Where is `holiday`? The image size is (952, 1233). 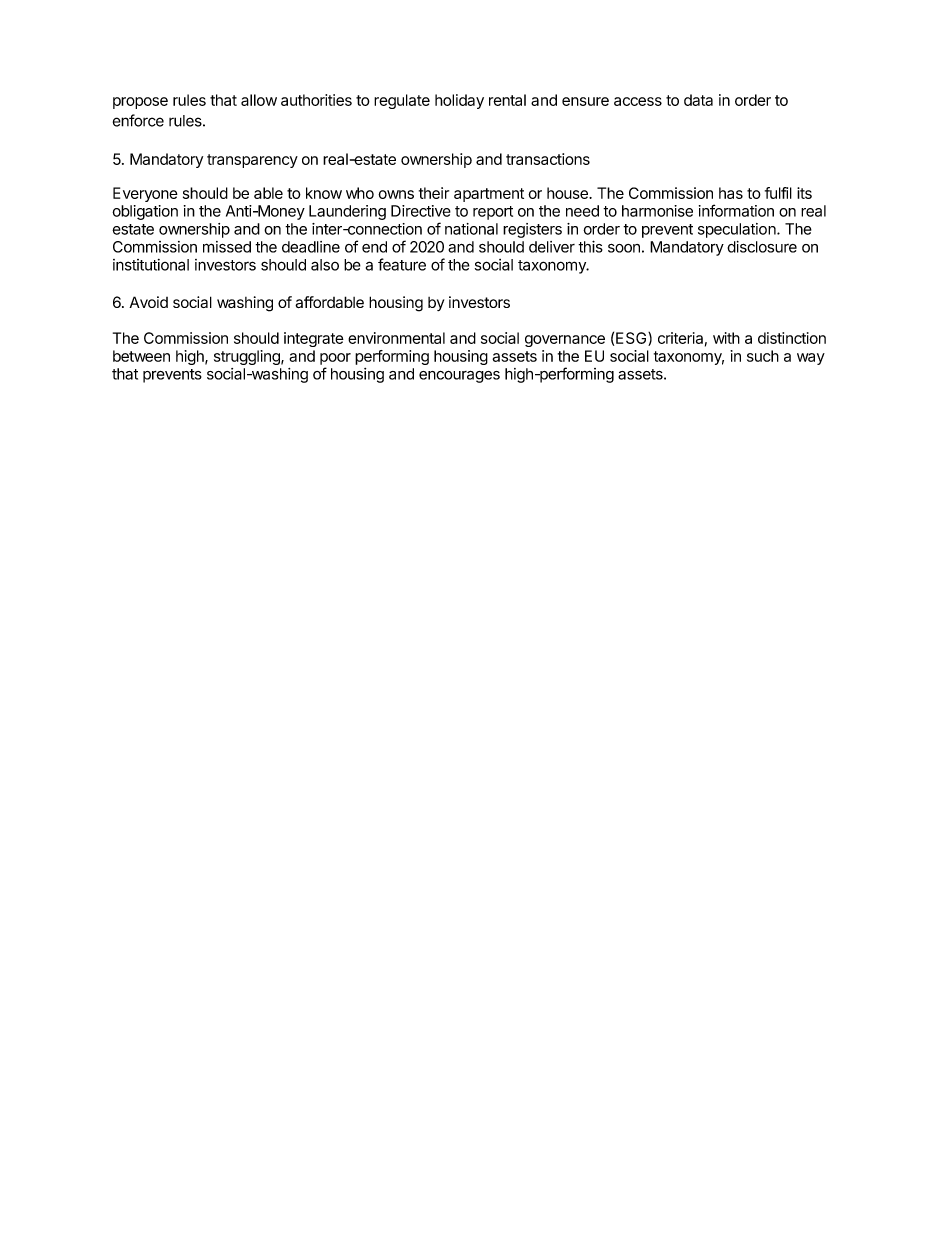 holiday is located at coordinates (459, 101).
